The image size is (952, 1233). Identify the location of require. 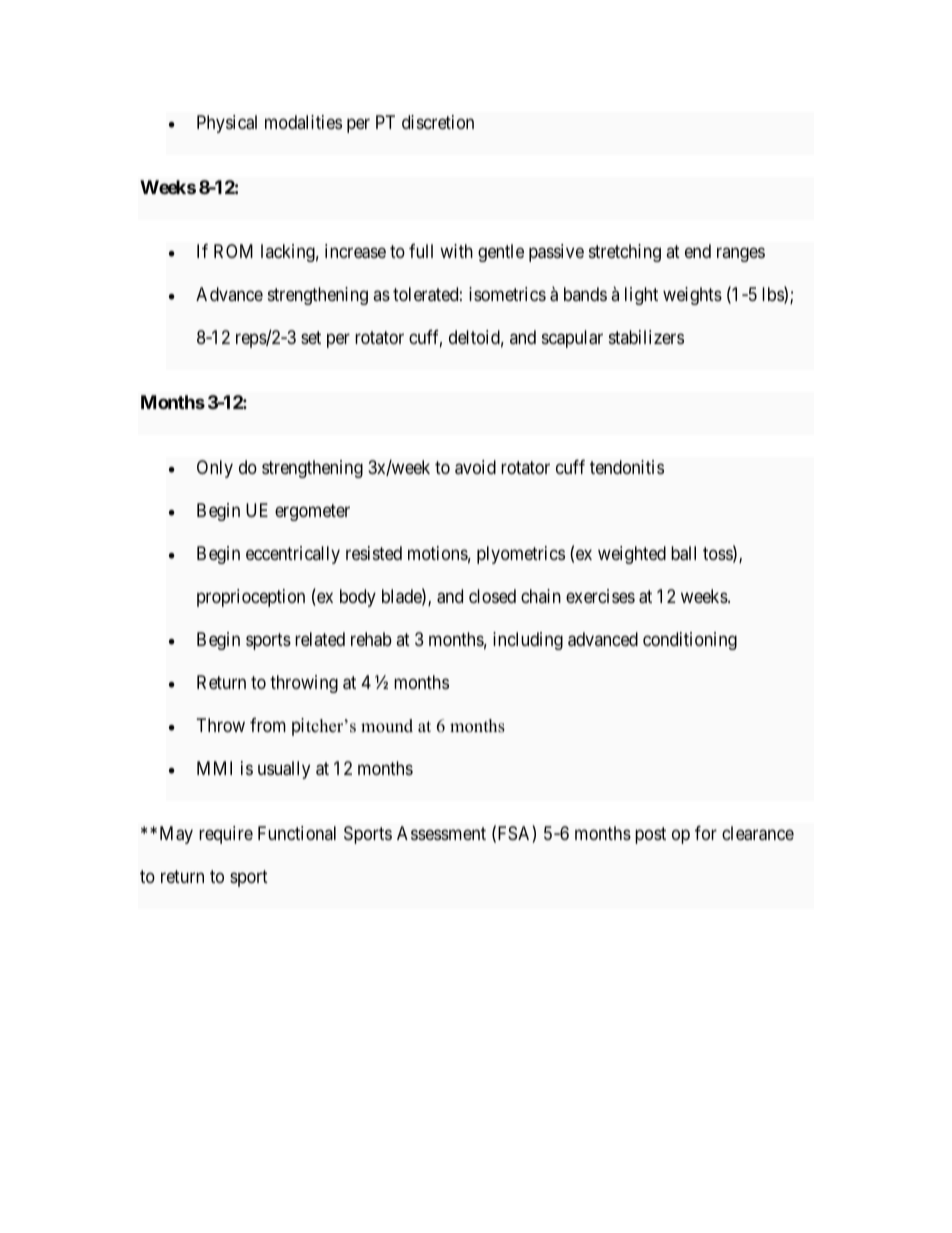
(226, 835).
